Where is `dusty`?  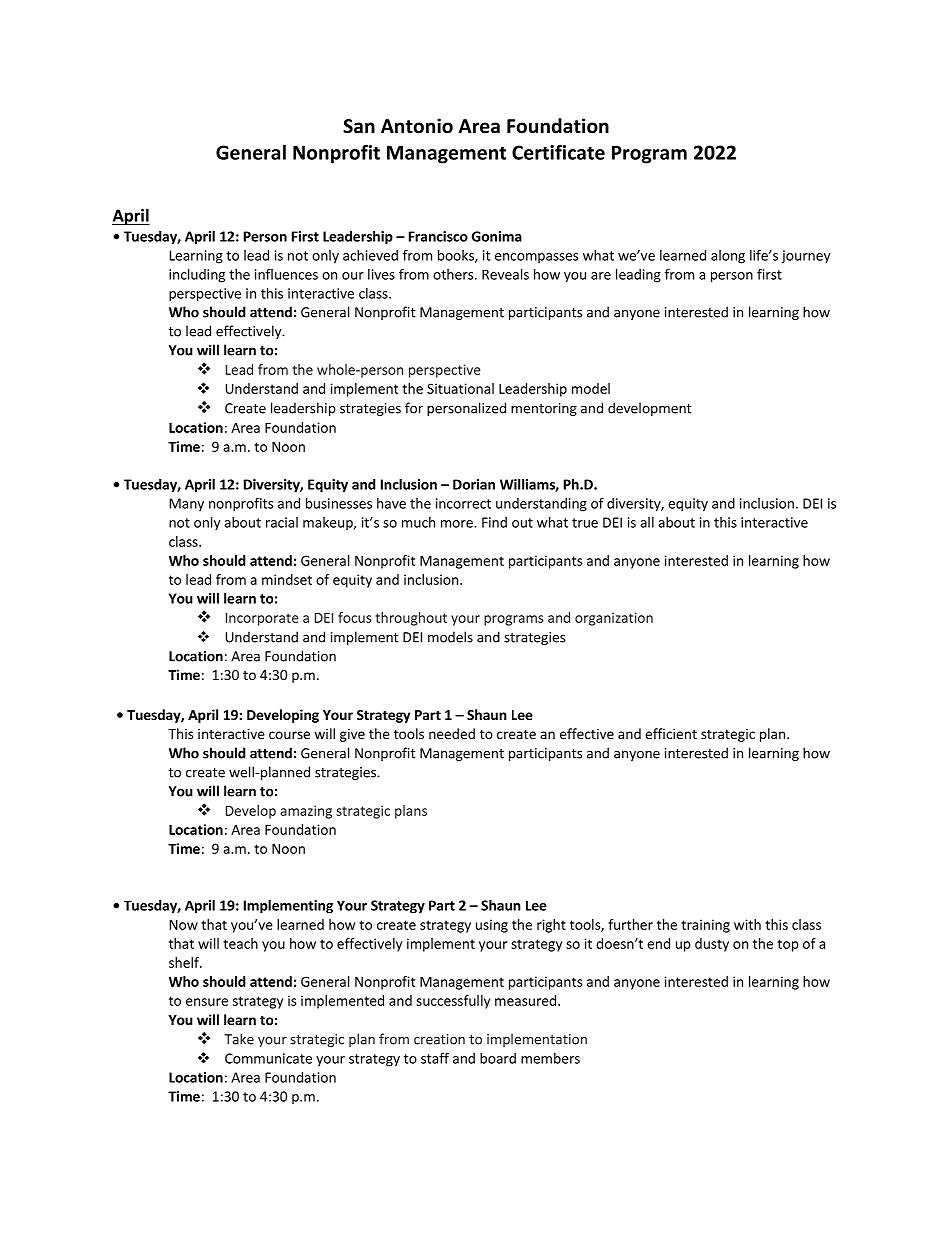 dusty is located at coordinates (712, 945).
